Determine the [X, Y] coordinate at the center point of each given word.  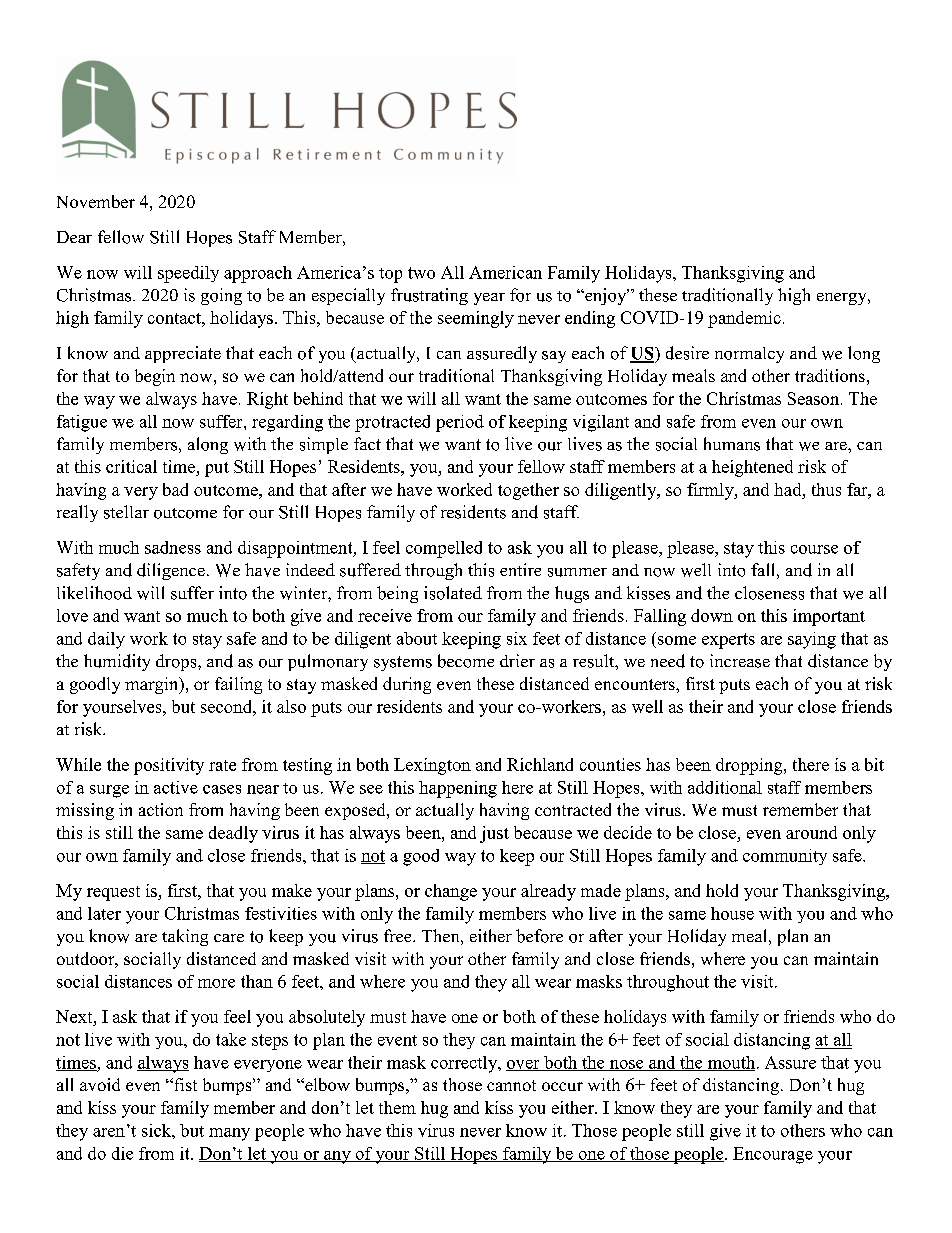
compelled [444, 549]
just [494, 834]
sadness [173, 547]
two [421, 273]
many [229, 1134]
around [811, 832]
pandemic [744, 319]
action [161, 809]
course [814, 549]
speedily [188, 274]
